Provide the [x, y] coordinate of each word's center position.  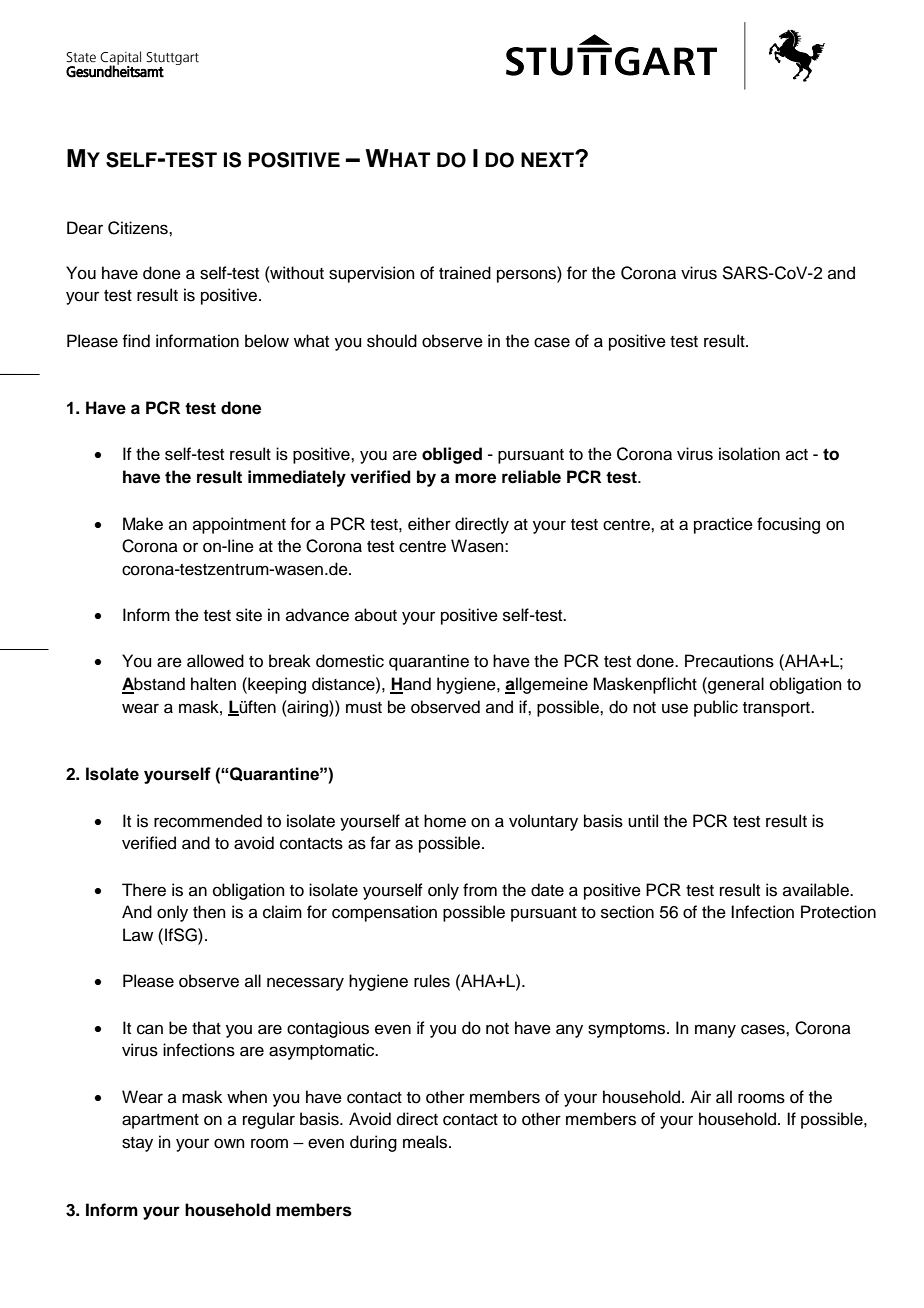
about [376, 615]
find [136, 341]
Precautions [729, 661]
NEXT [548, 159]
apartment [160, 1121]
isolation [749, 454]
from [480, 890]
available [817, 890]
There [144, 890]
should [392, 341]
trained [465, 273]
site [249, 615]
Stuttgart [172, 58]
